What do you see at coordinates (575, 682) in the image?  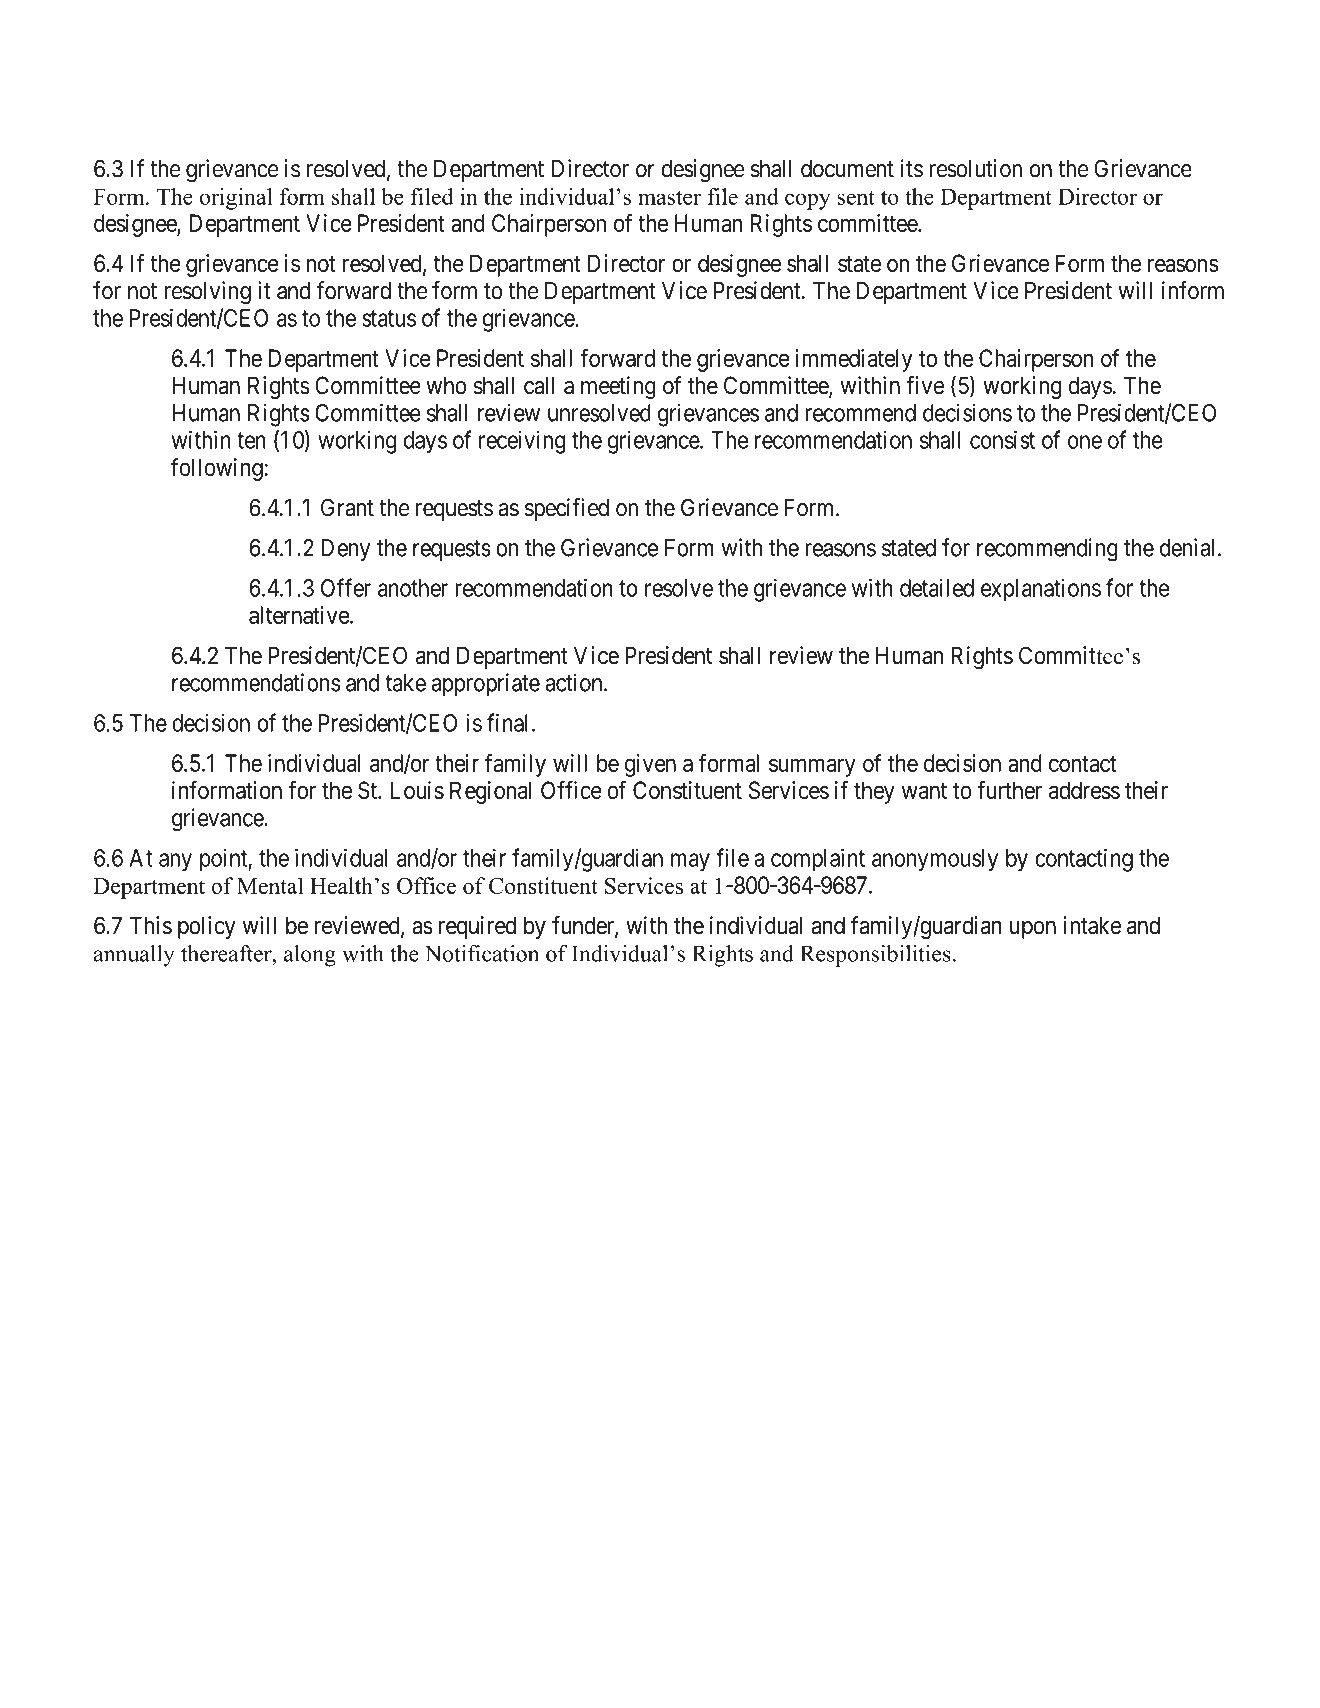 I see `action` at bounding box center [575, 682].
